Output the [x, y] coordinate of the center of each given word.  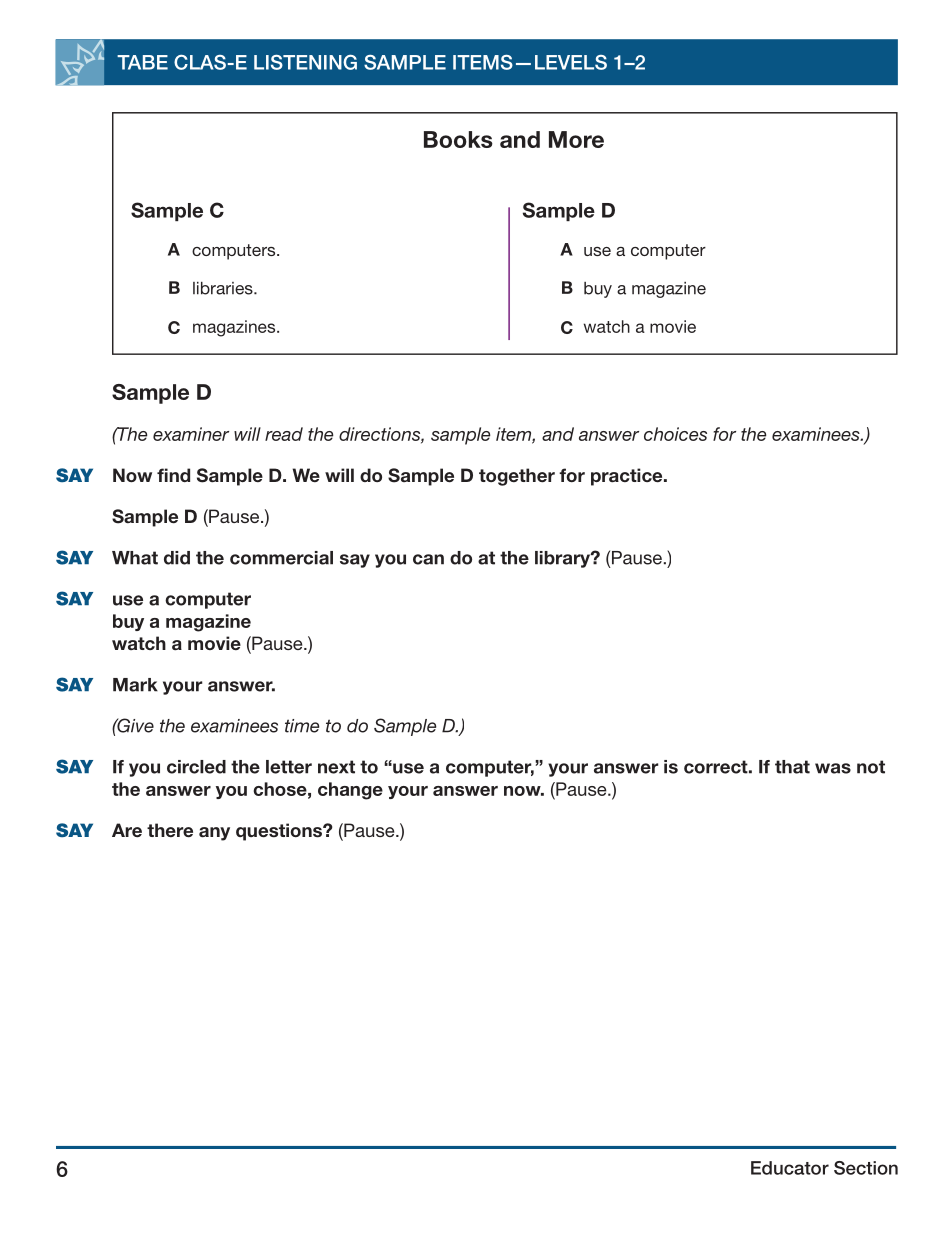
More [576, 139]
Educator [790, 1168]
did [177, 558]
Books [458, 139]
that [792, 767]
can [428, 559]
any [214, 834]
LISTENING [305, 62]
